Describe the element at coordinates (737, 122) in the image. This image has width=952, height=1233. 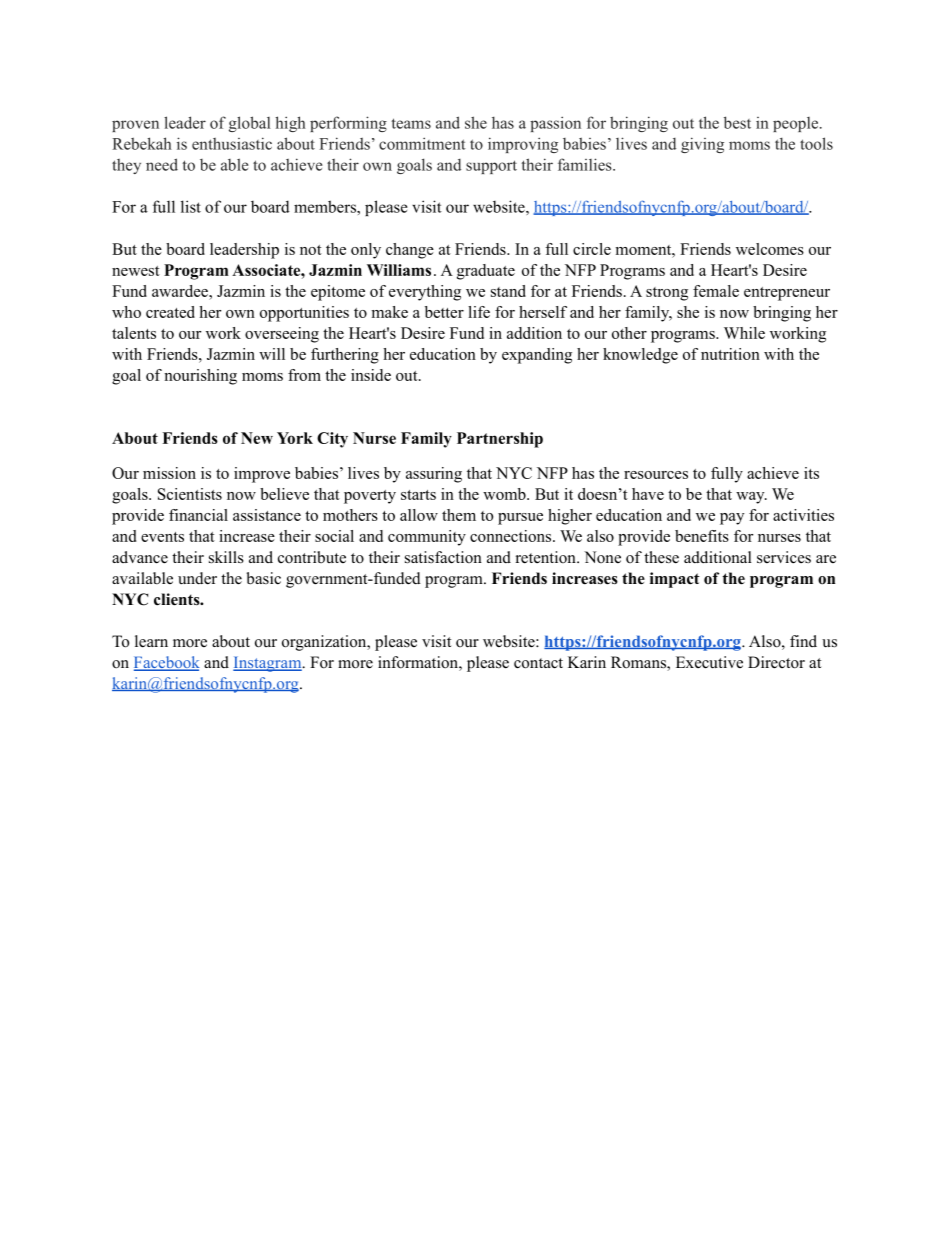
I see `best` at that location.
